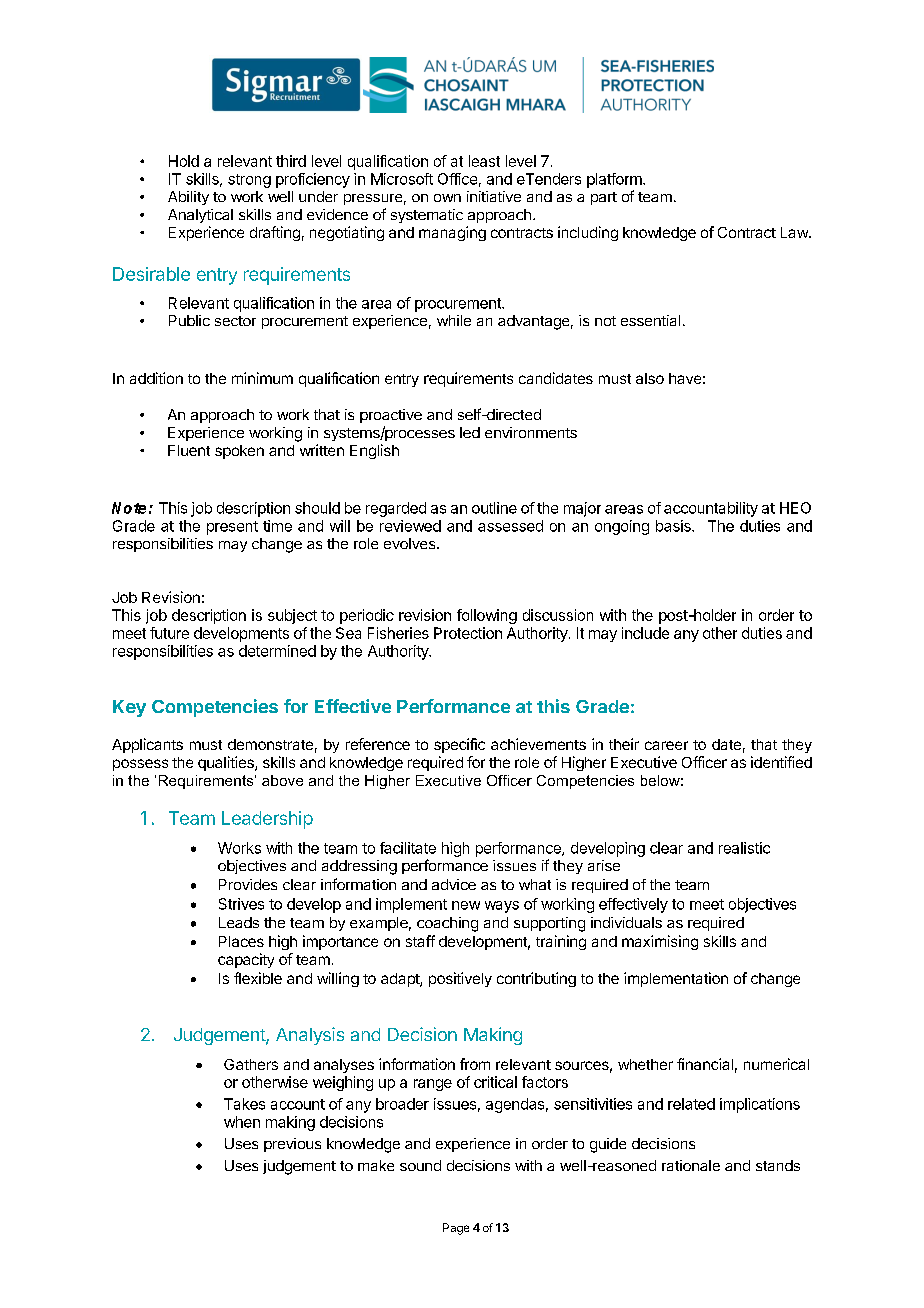 Image resolution: width=924 pixels, height=1308 pixels. I want to click on career, so click(666, 745).
